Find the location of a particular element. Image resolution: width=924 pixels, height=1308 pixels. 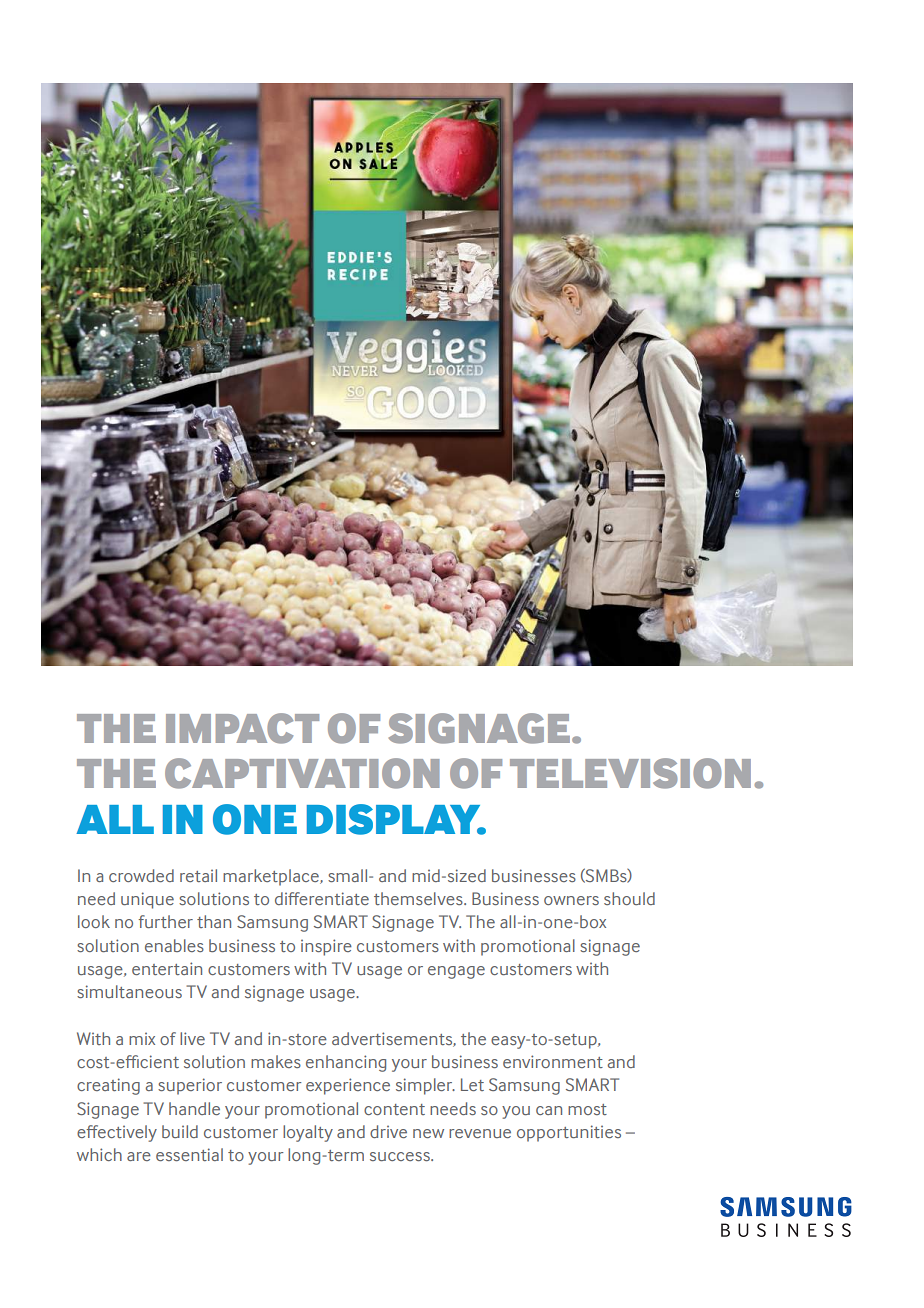

Impact is located at coordinates (242, 728).
